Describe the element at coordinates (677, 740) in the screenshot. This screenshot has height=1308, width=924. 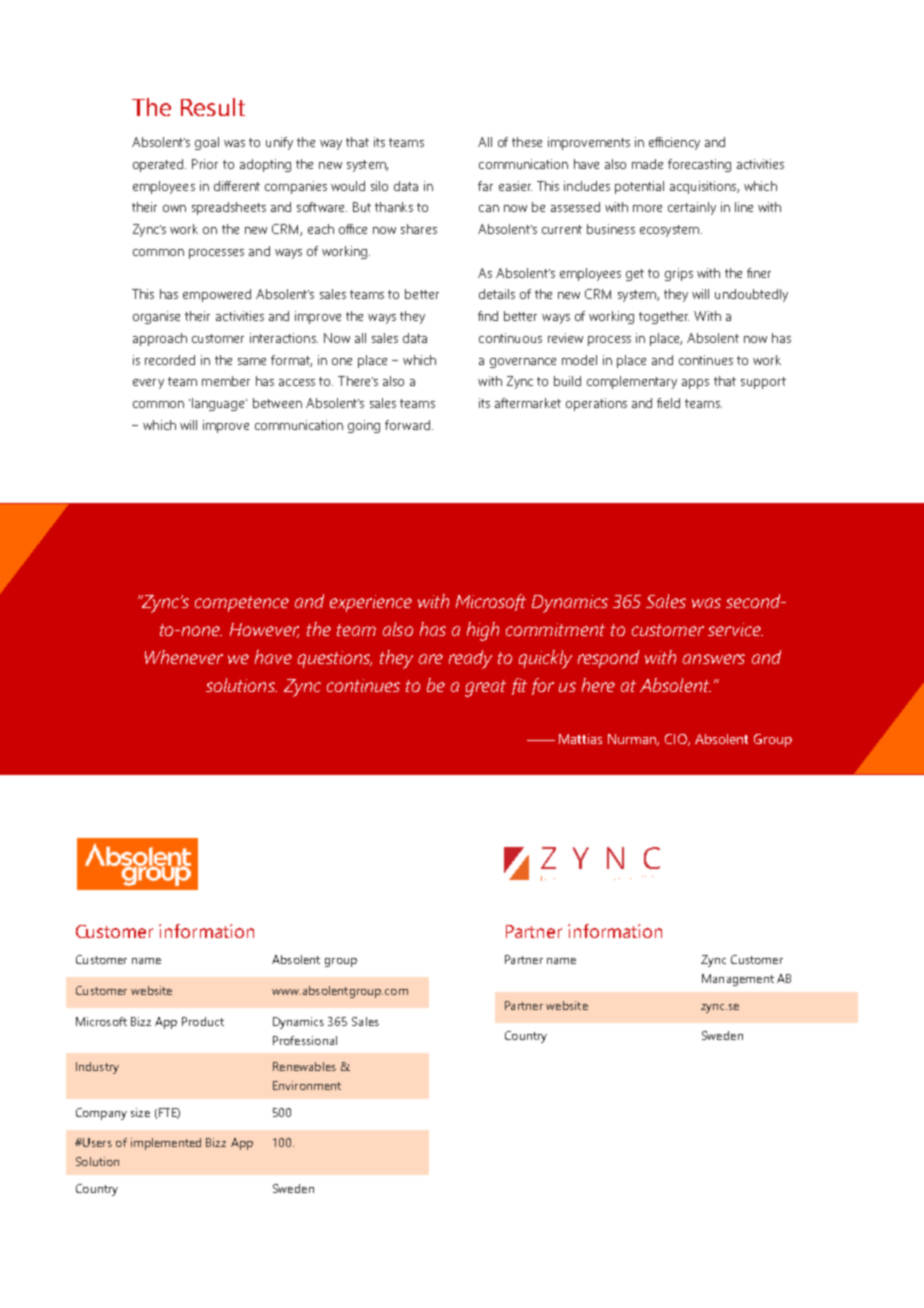
I see `CIO` at that location.
